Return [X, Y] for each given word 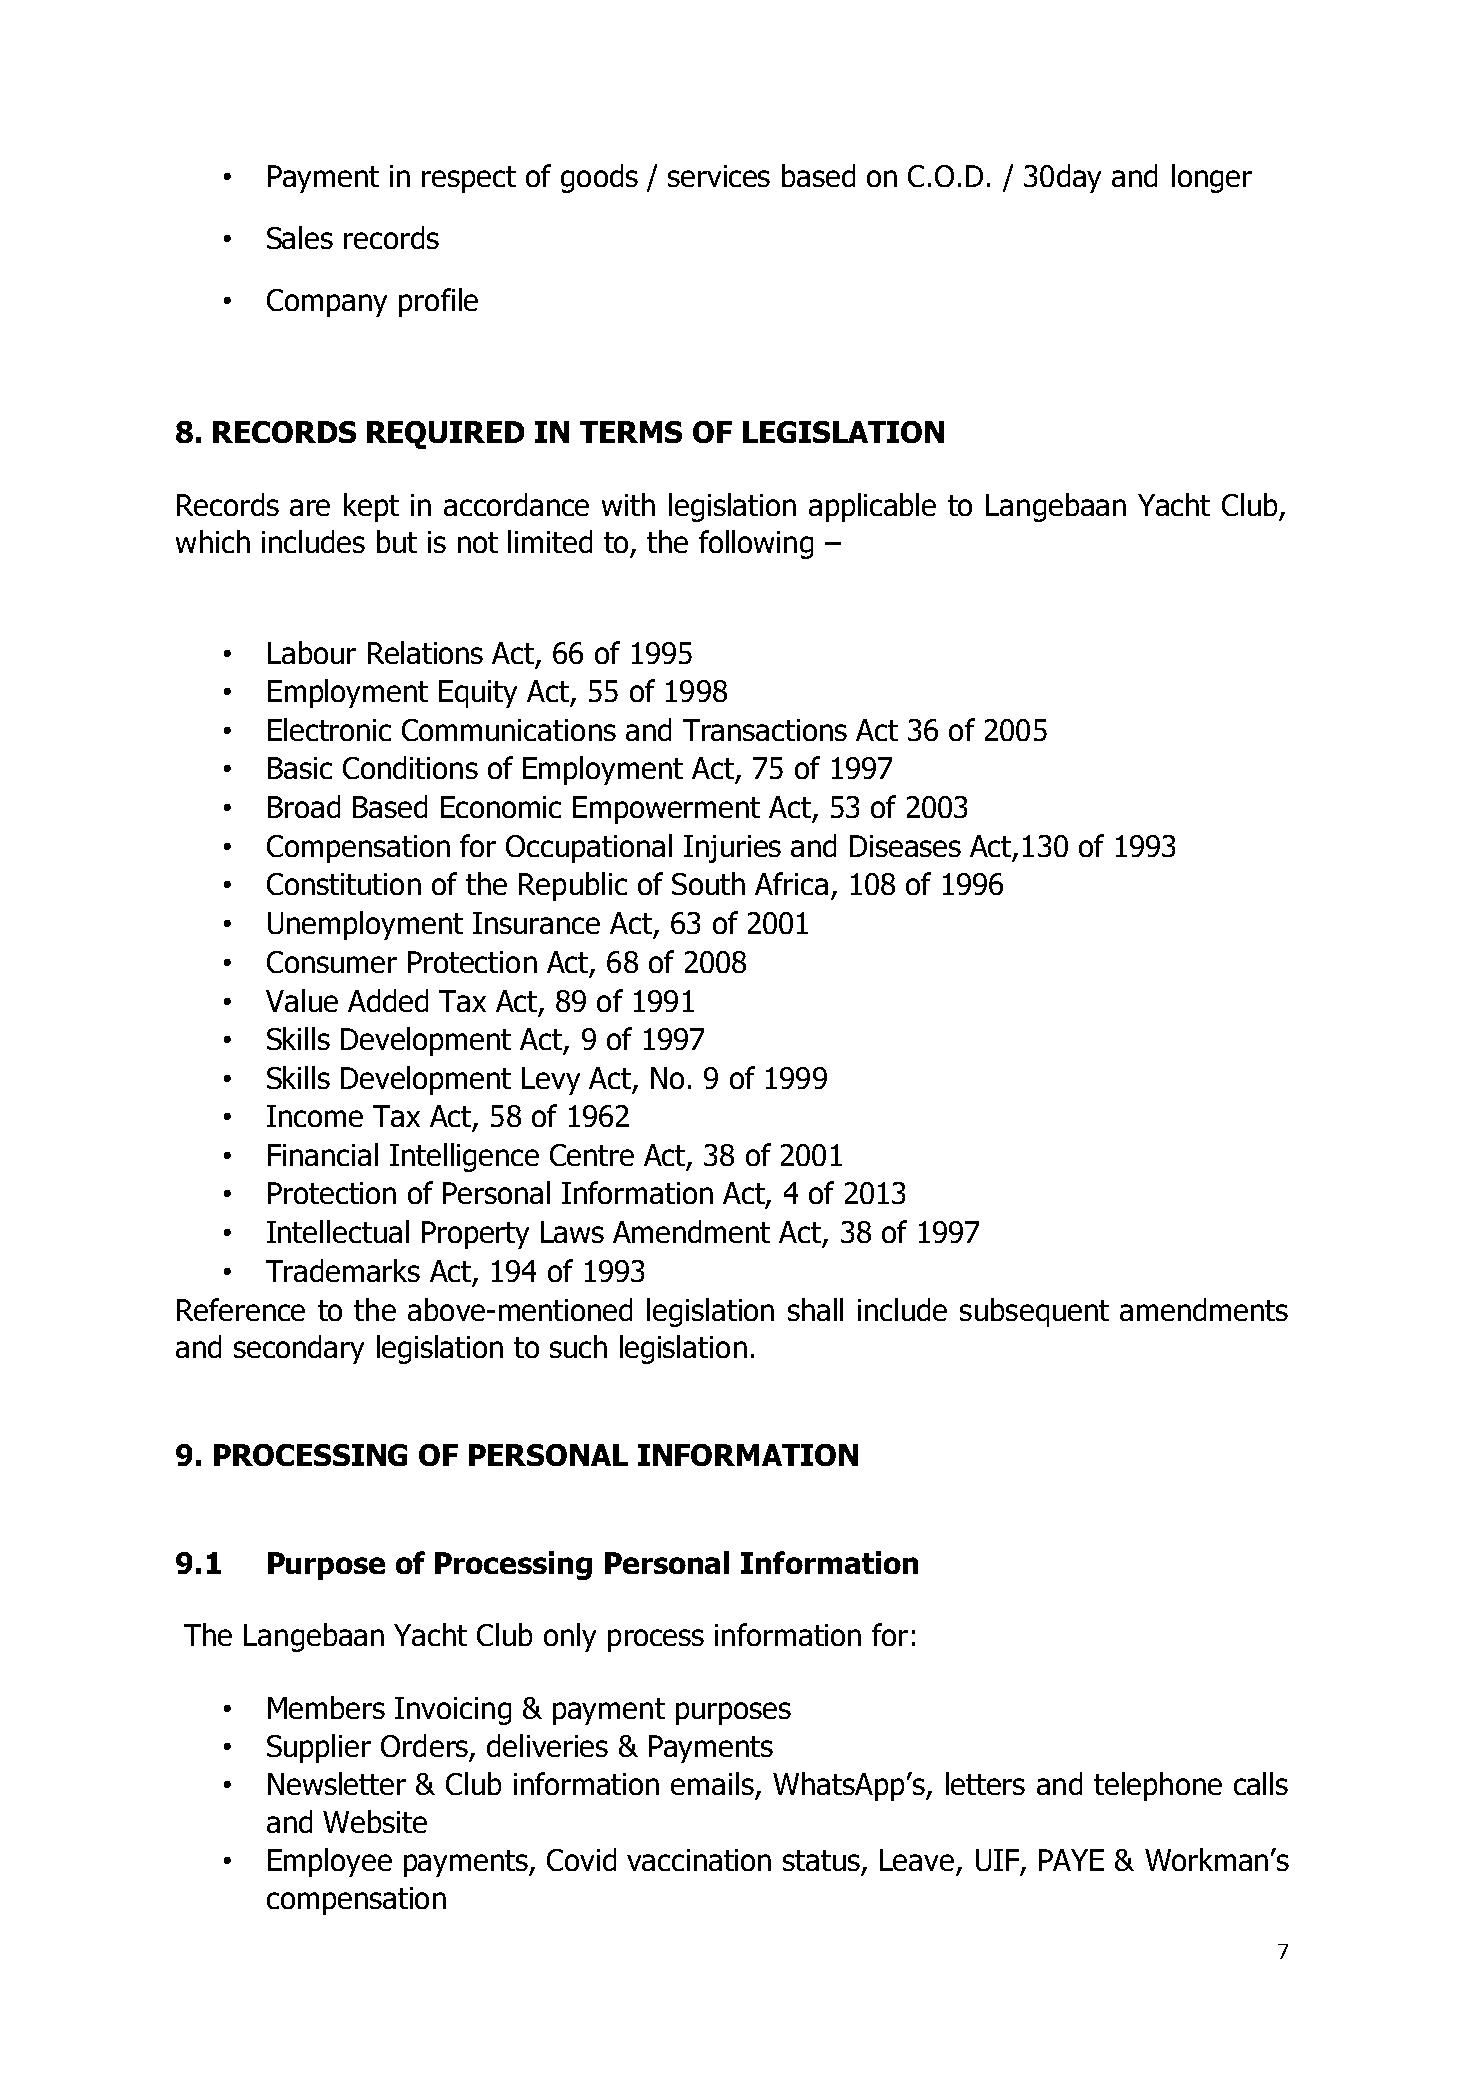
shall [815, 1309]
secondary [299, 1349]
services [719, 176]
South [708, 883]
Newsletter [337, 1783]
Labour [312, 652]
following [756, 544]
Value [302, 1000]
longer [1212, 178]
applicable [872, 507]
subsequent [1034, 1312]
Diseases [905, 846]
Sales [300, 237]
